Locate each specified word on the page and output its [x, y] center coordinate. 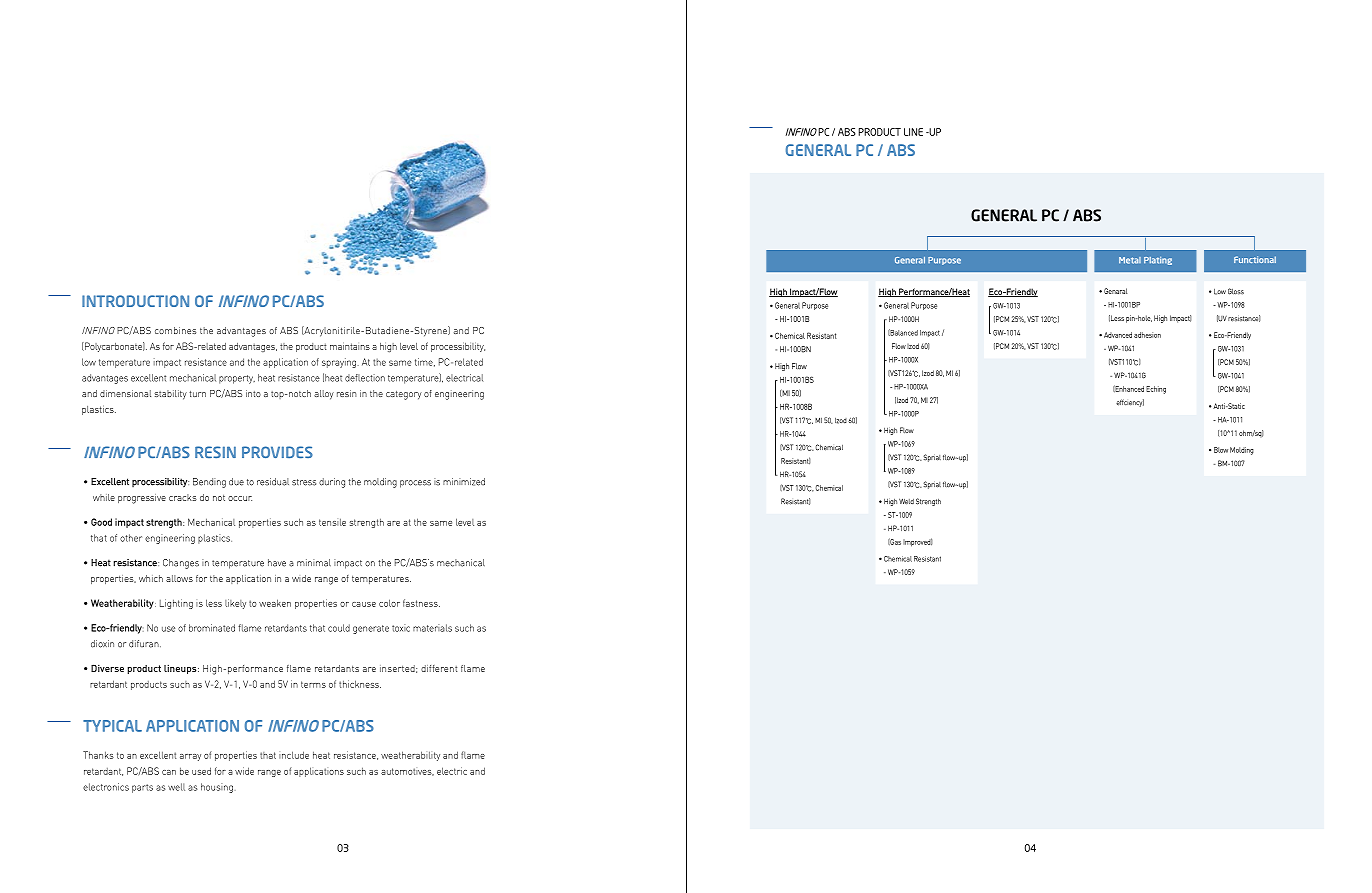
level [465, 522]
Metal [1130, 260]
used [201, 771]
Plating [1158, 261]
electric [452, 771]
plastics [215, 539]
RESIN [215, 452]
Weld [906, 501]
